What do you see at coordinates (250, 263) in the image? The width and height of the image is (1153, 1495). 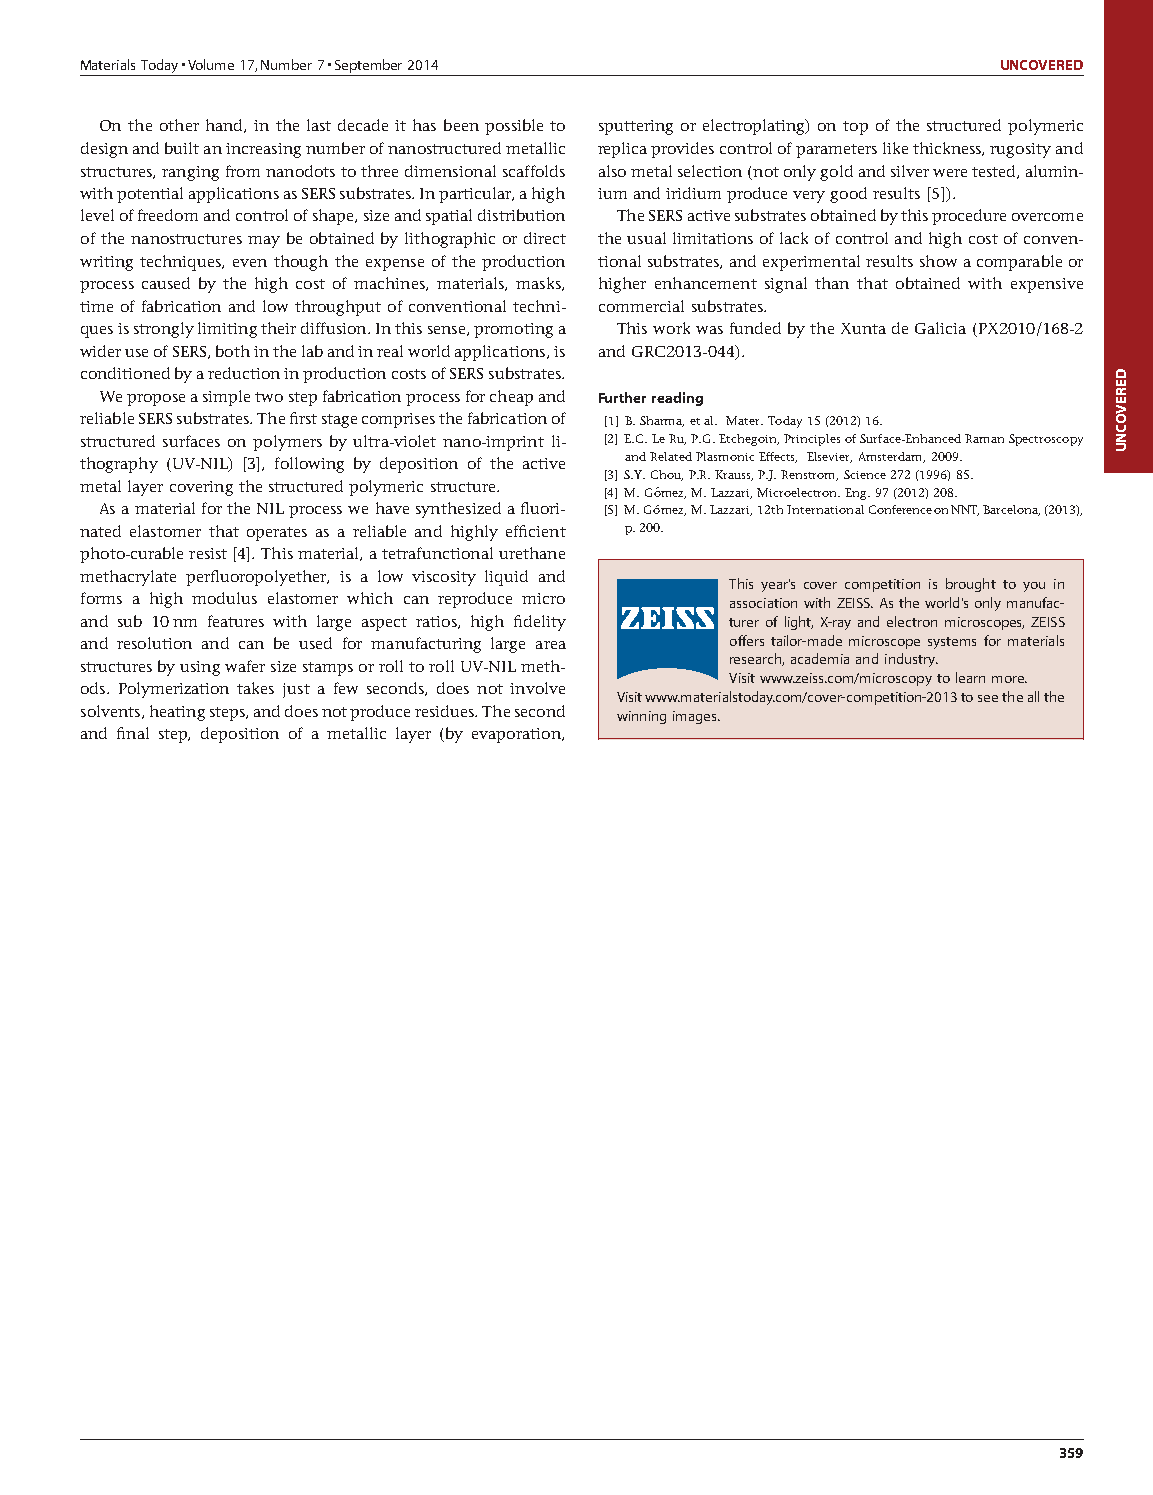 I see `even` at bounding box center [250, 263].
